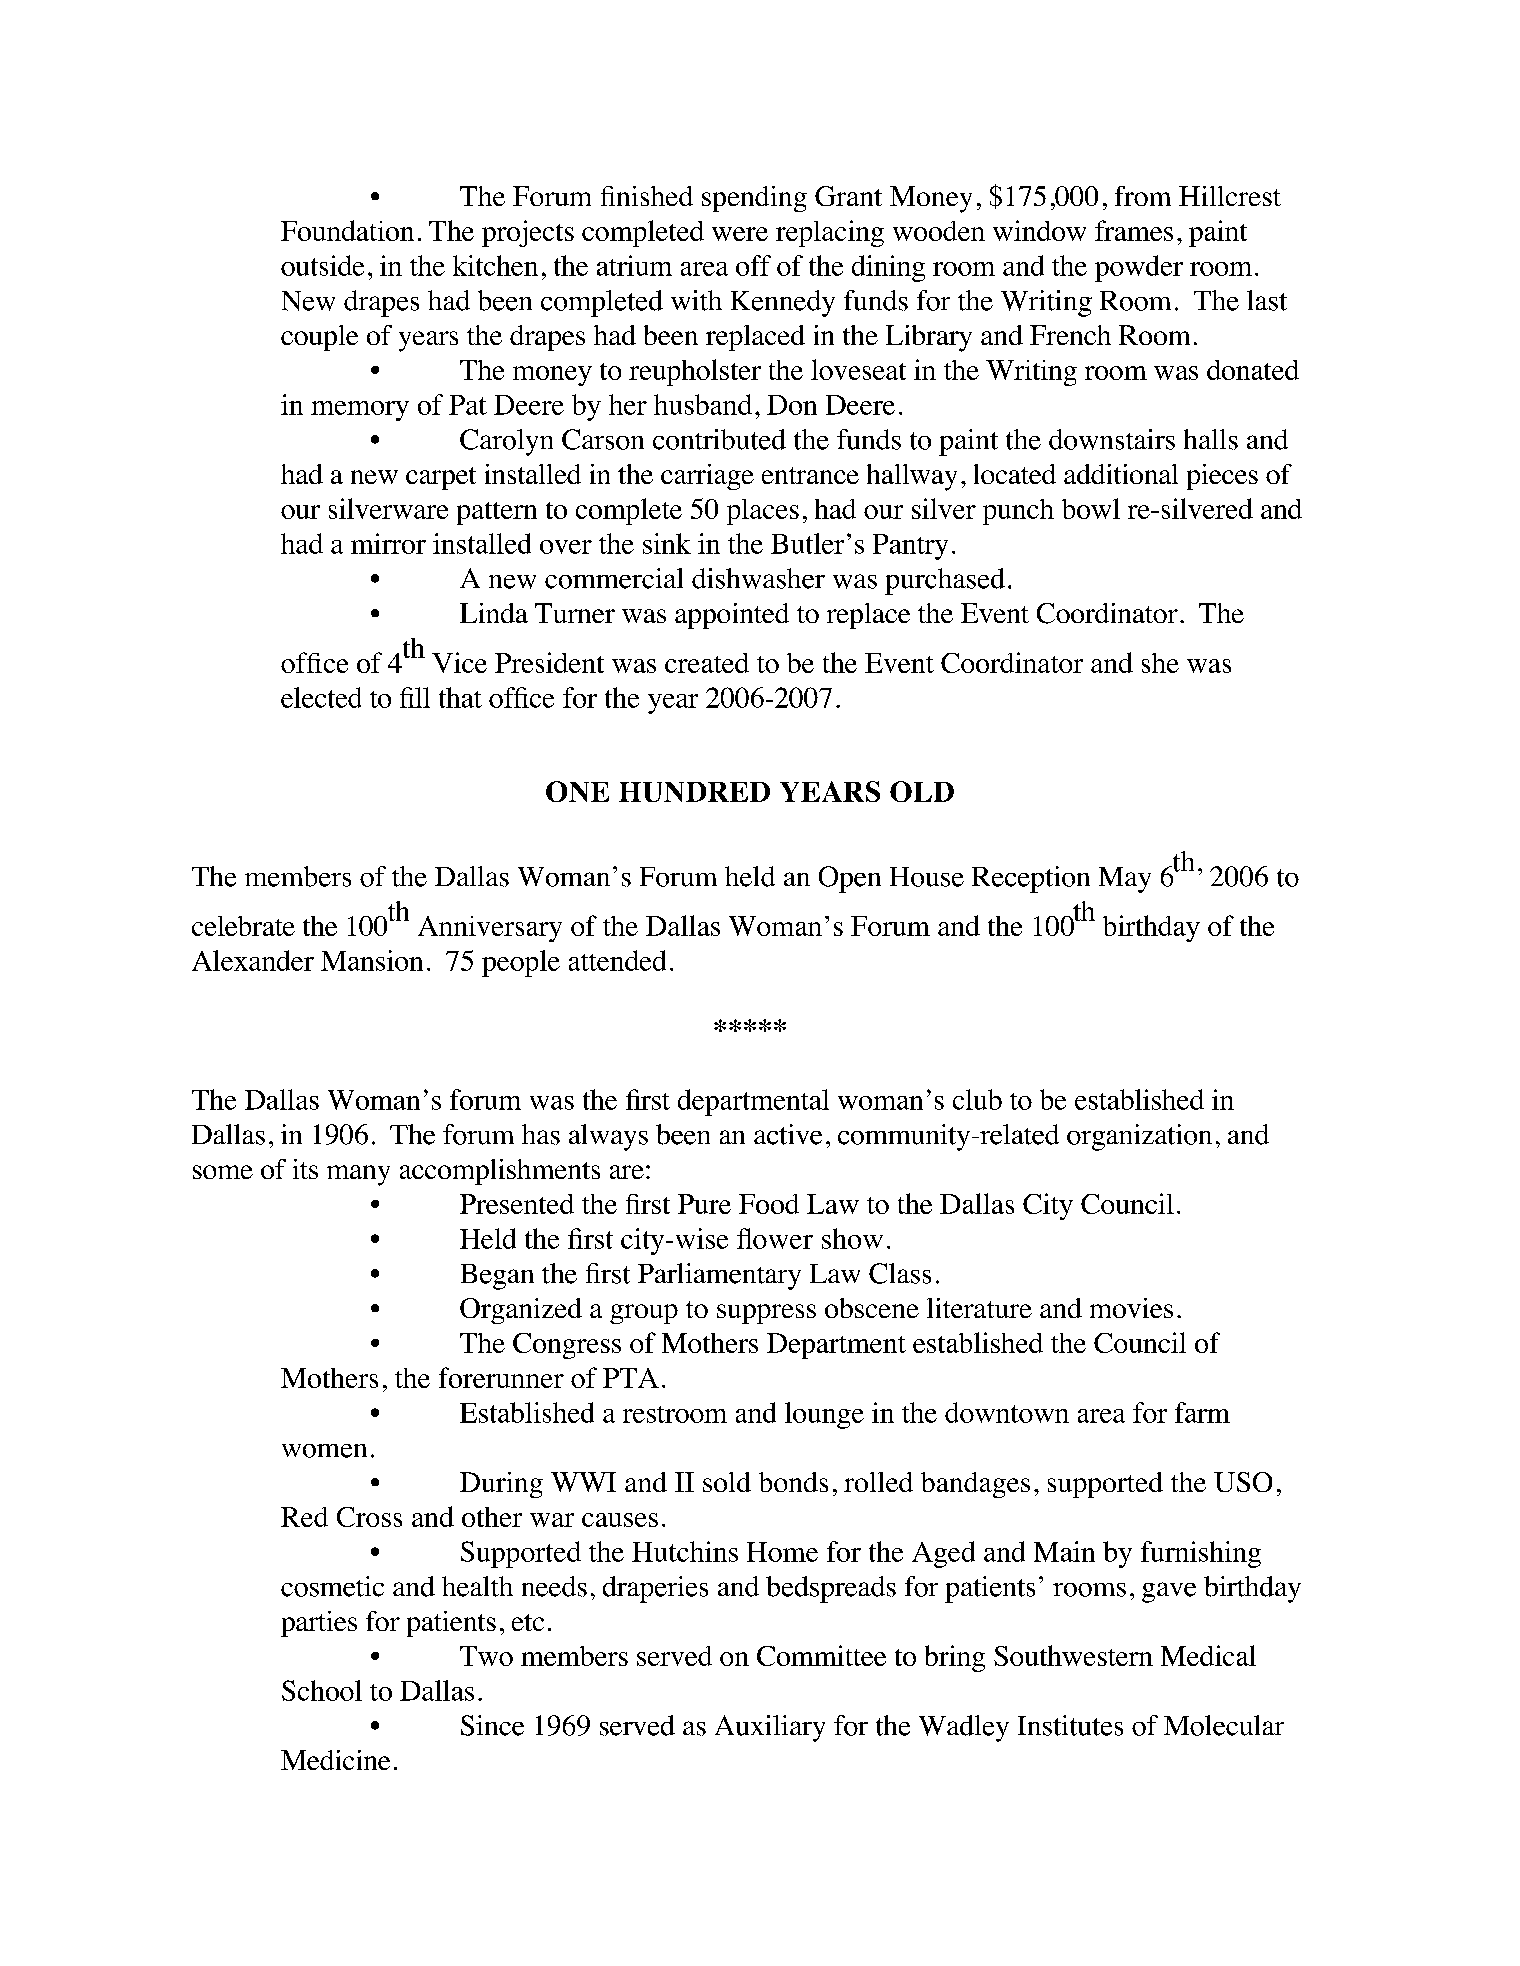 This image has width=1520, height=1966. What do you see at coordinates (694, 792) in the image?
I see `HUNDRED` at bounding box center [694, 792].
